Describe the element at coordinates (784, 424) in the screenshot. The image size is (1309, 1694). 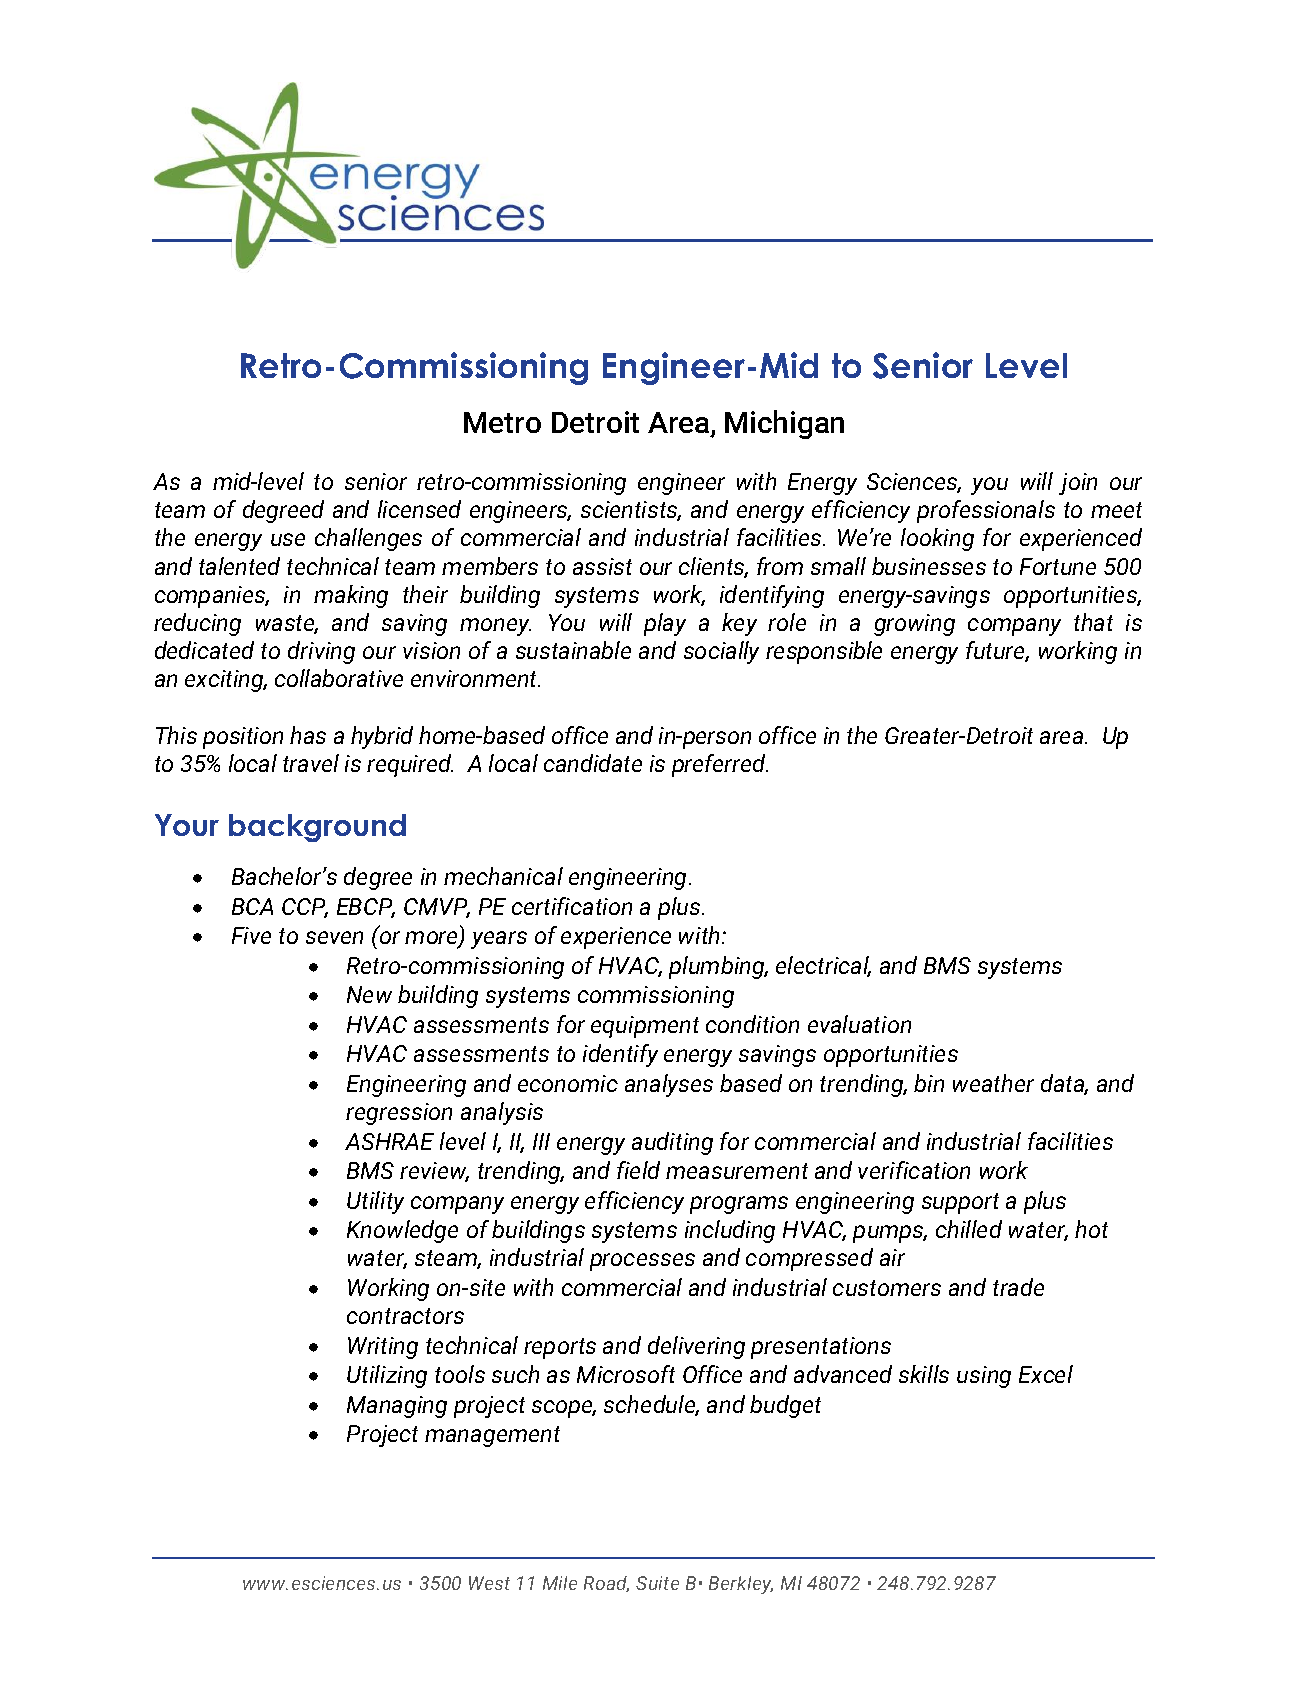
I see `Michigan` at that location.
